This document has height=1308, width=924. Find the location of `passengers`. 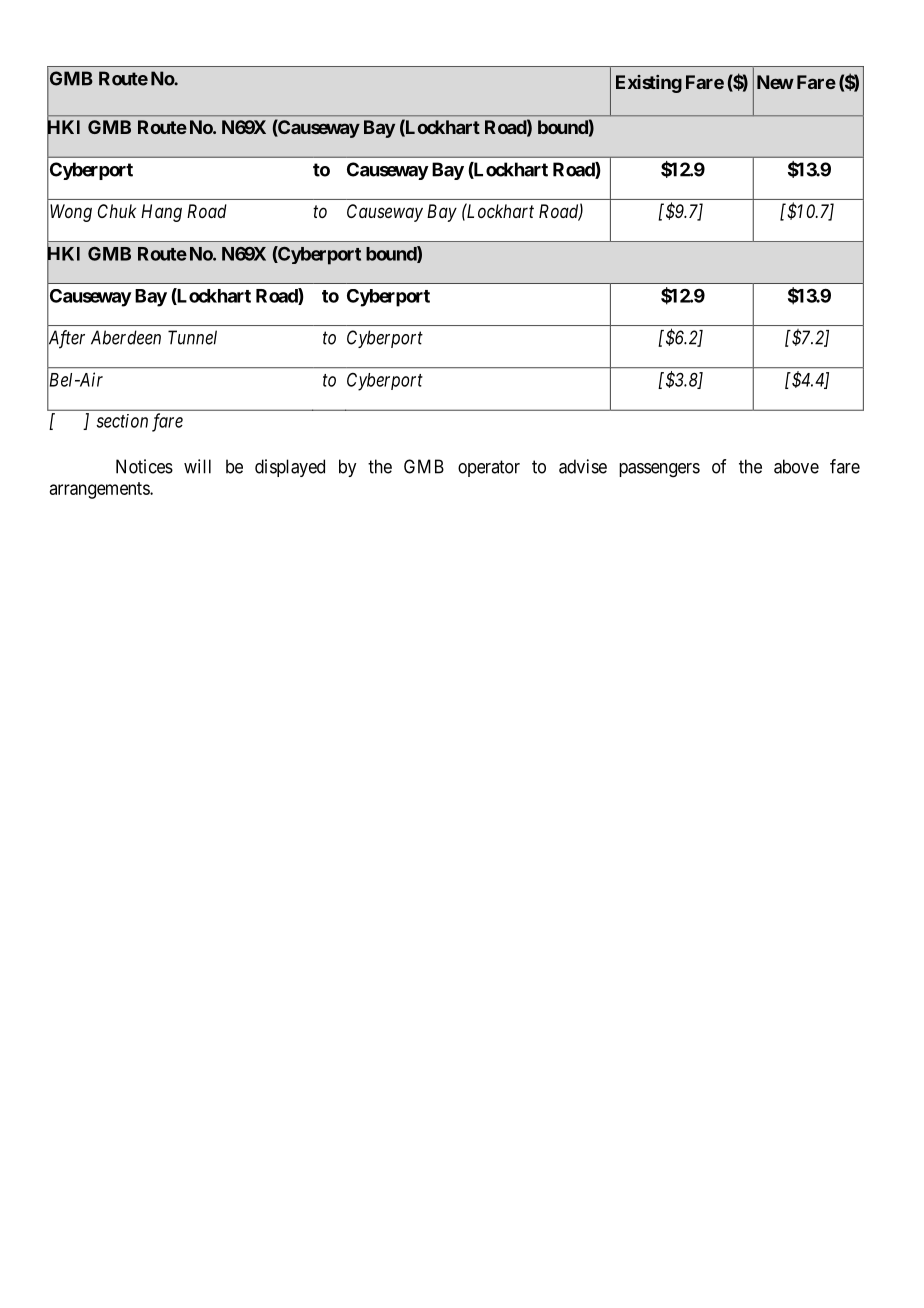

passengers is located at coordinates (659, 470).
